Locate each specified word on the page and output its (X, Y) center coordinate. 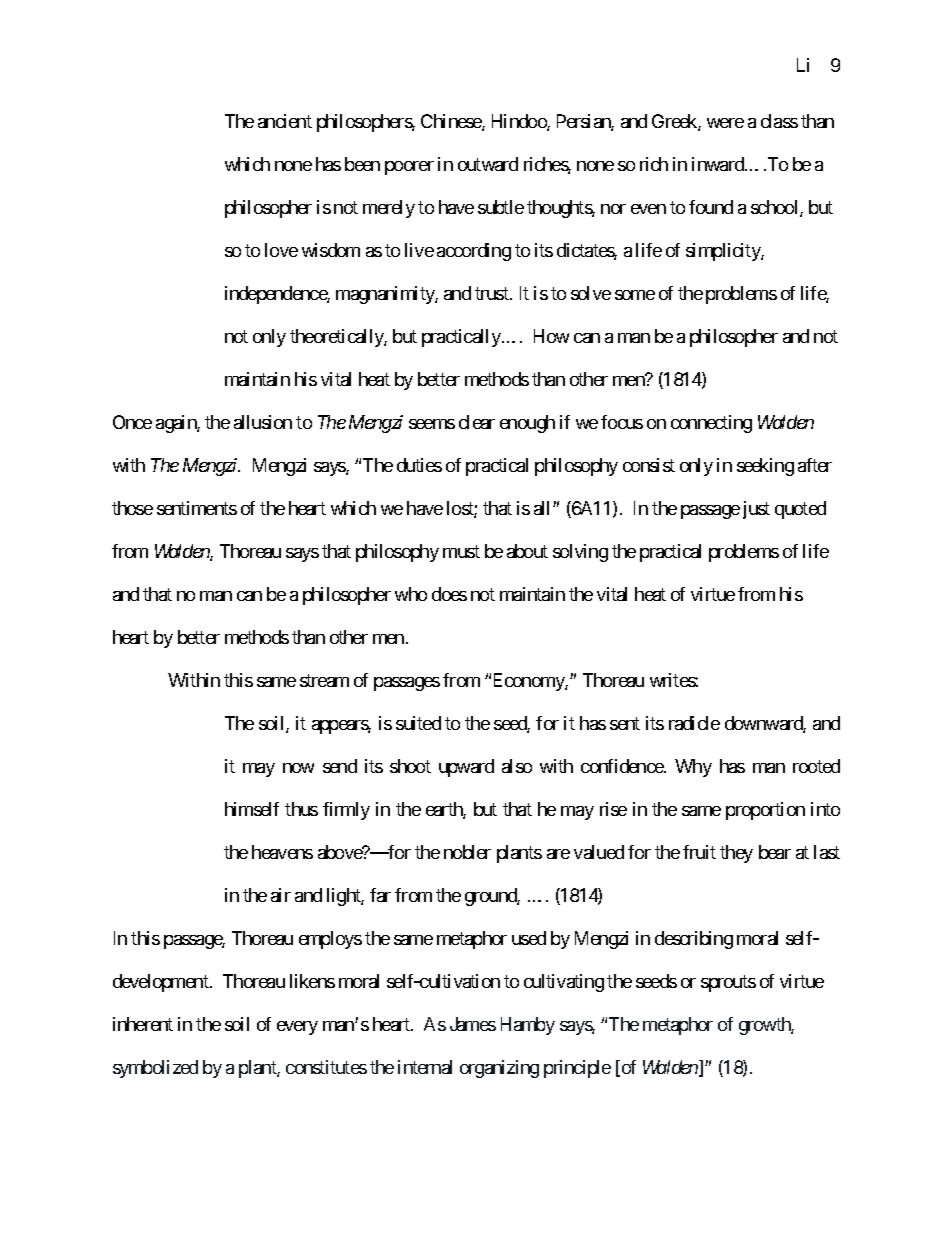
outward (488, 164)
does (449, 594)
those (132, 508)
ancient (285, 121)
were (725, 123)
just (754, 510)
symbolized (155, 1069)
